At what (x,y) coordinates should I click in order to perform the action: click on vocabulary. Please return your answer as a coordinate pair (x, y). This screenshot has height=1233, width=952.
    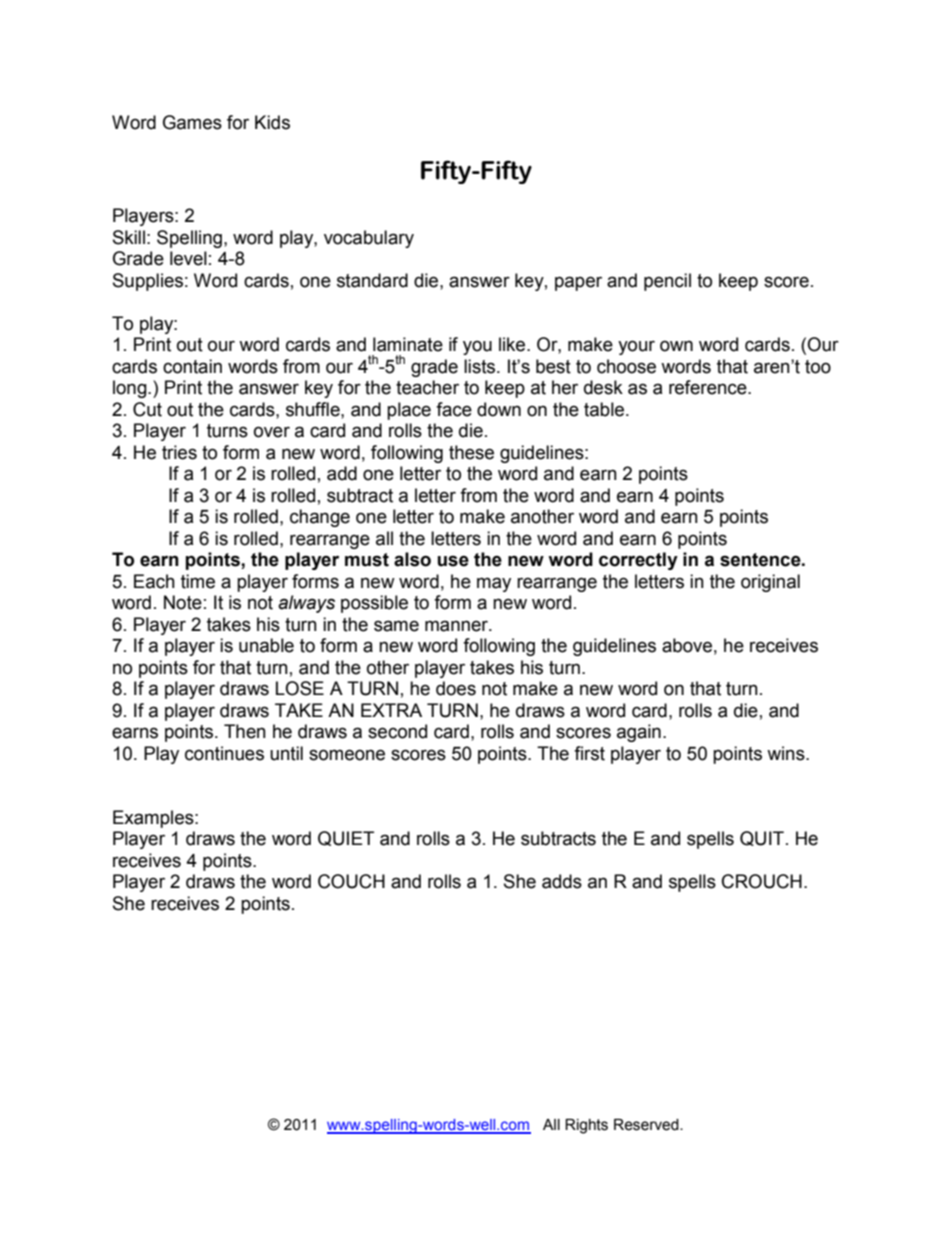
    Looking at the image, I should click on (369, 239).
